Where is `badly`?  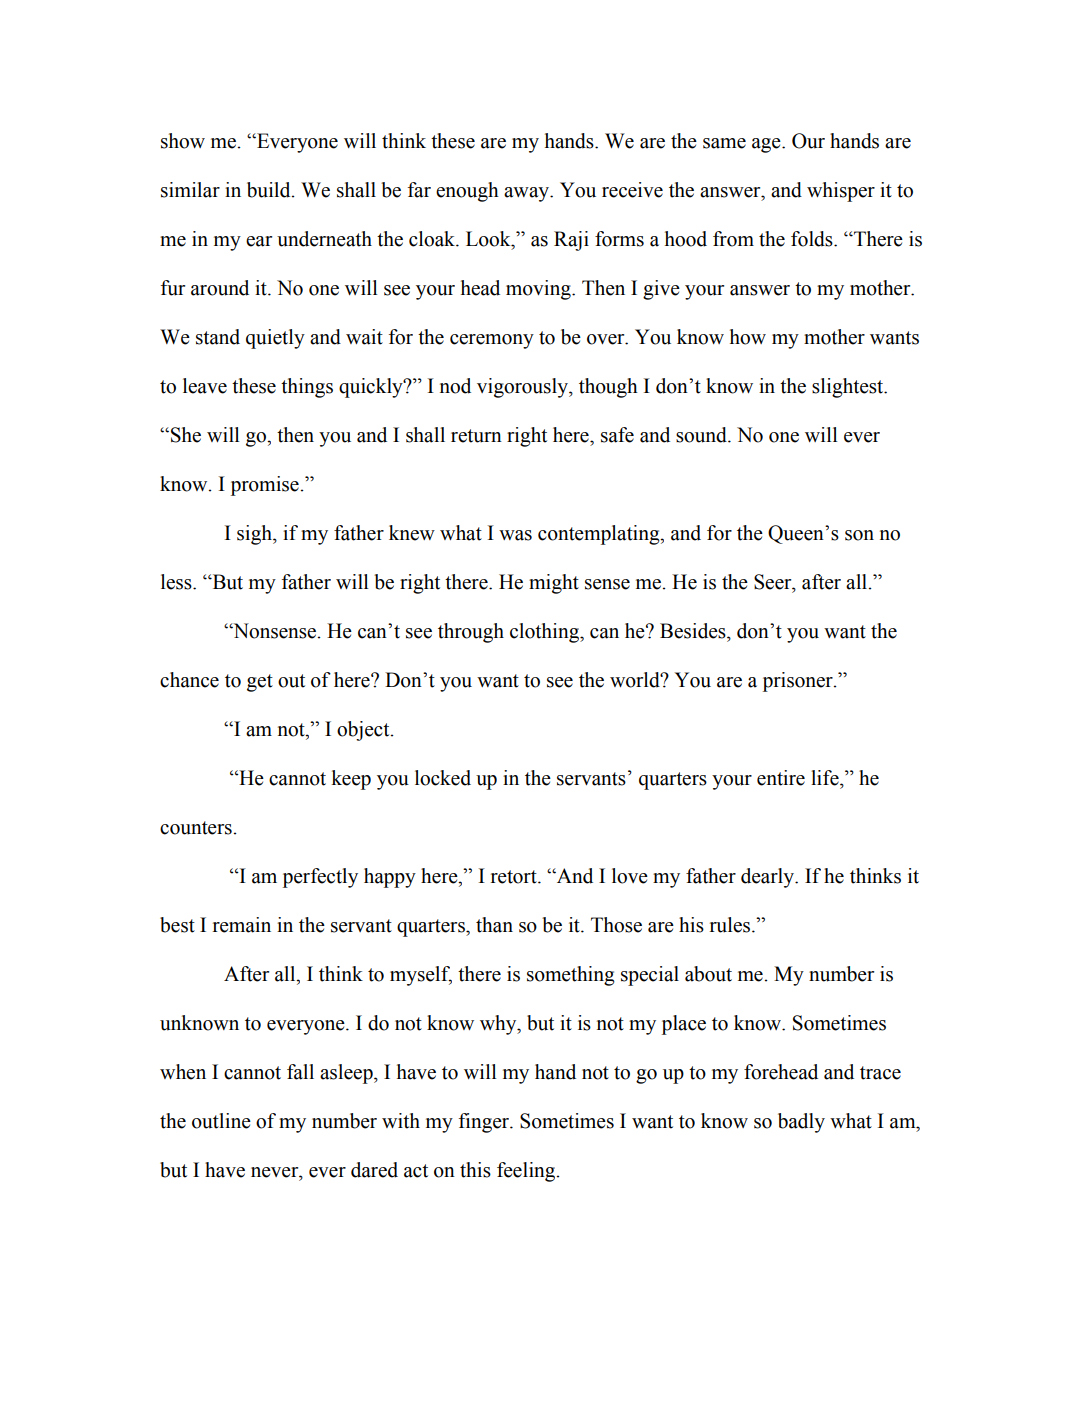
badly is located at coordinates (801, 1123).
